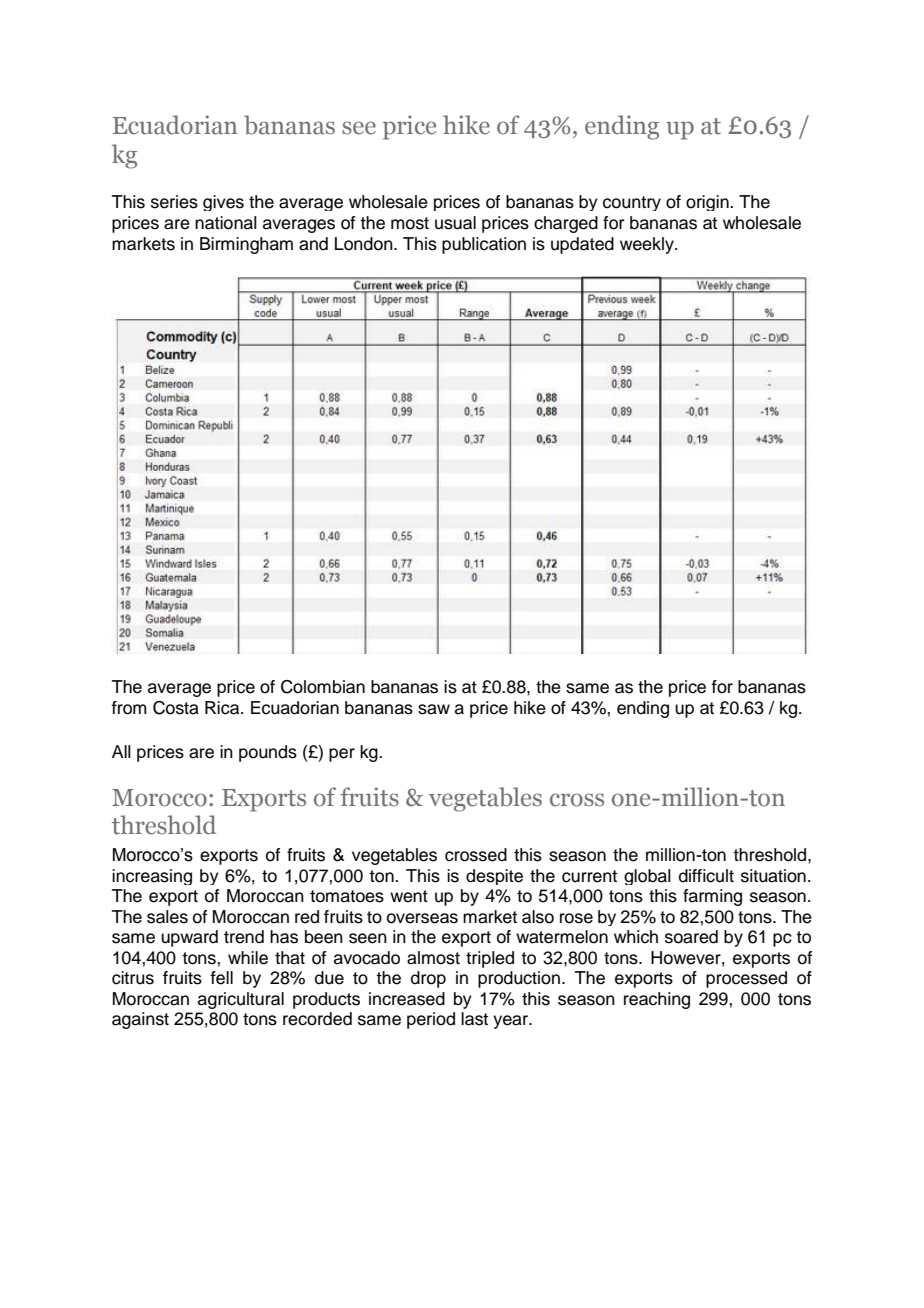  What do you see at coordinates (708, 203) in the screenshot?
I see `origin` at bounding box center [708, 203].
